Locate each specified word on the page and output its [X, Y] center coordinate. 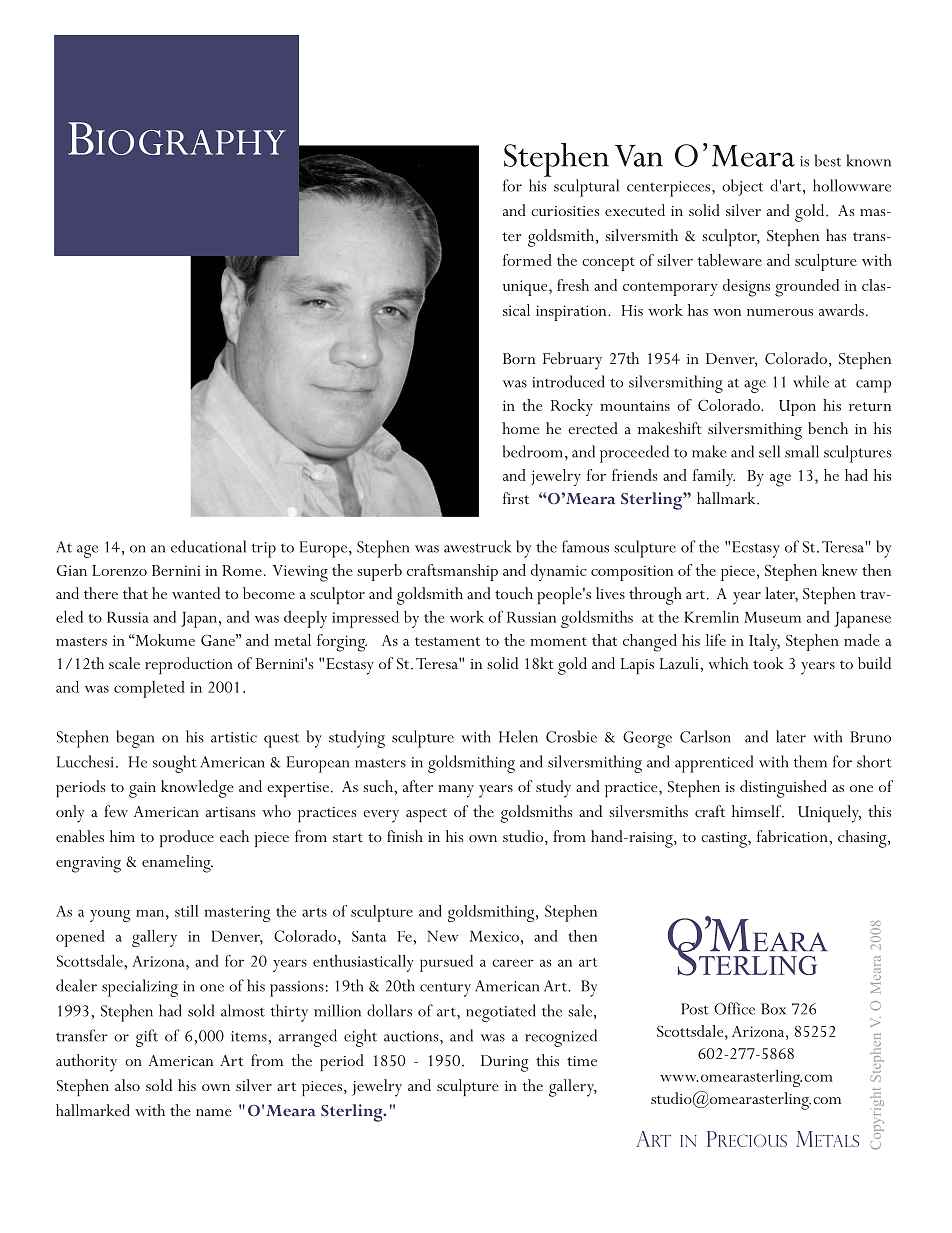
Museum [772, 617]
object [742, 187]
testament [447, 641]
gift [147, 1038]
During [505, 1063]
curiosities [565, 211]
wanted [196, 593]
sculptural [586, 188]
